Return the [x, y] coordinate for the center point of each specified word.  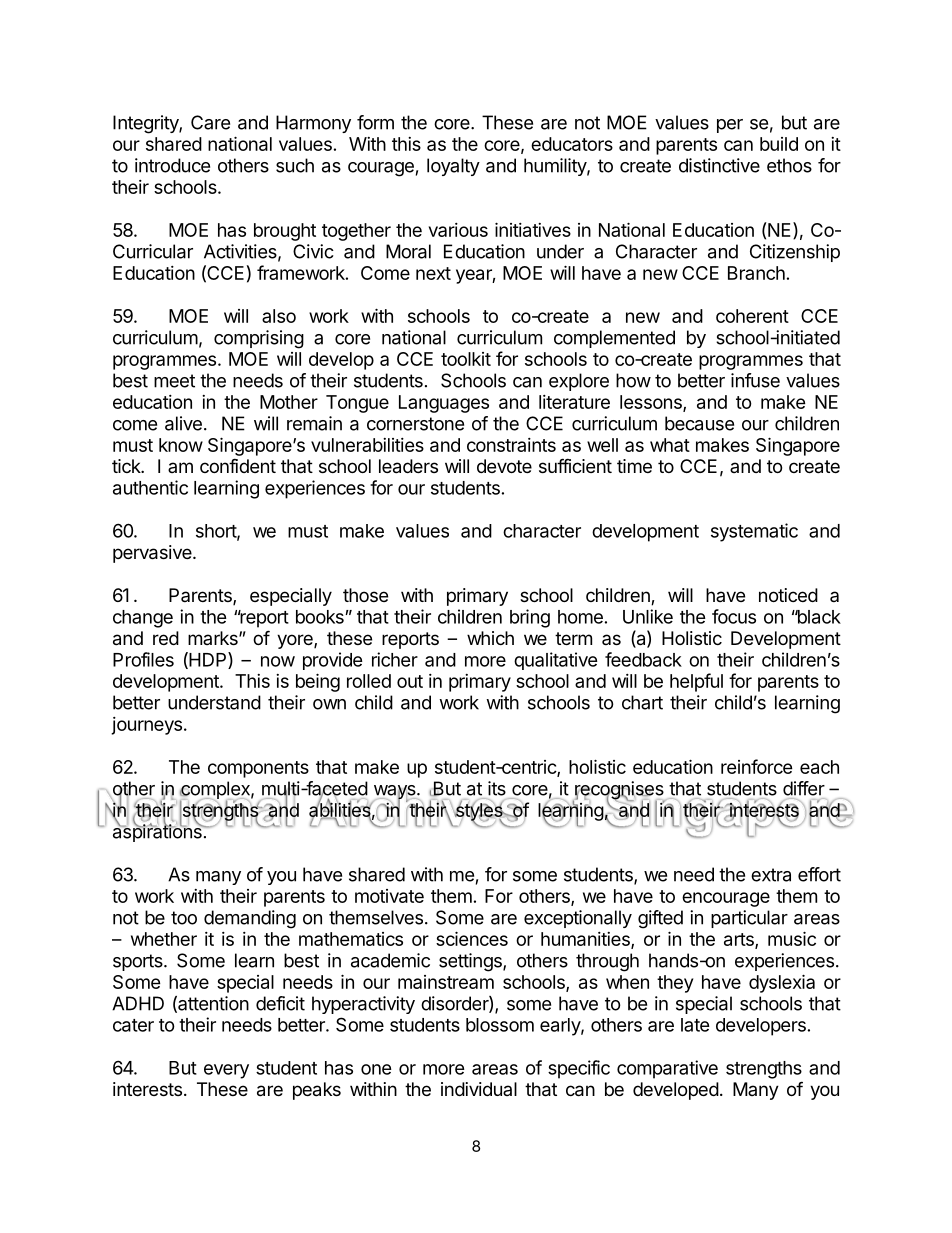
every [226, 1071]
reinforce [757, 766]
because [699, 423]
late [695, 1025]
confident [238, 465]
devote [504, 466]
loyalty [453, 167]
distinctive [719, 165]
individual [479, 1089]
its [497, 788]
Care [210, 122]
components [258, 769]
